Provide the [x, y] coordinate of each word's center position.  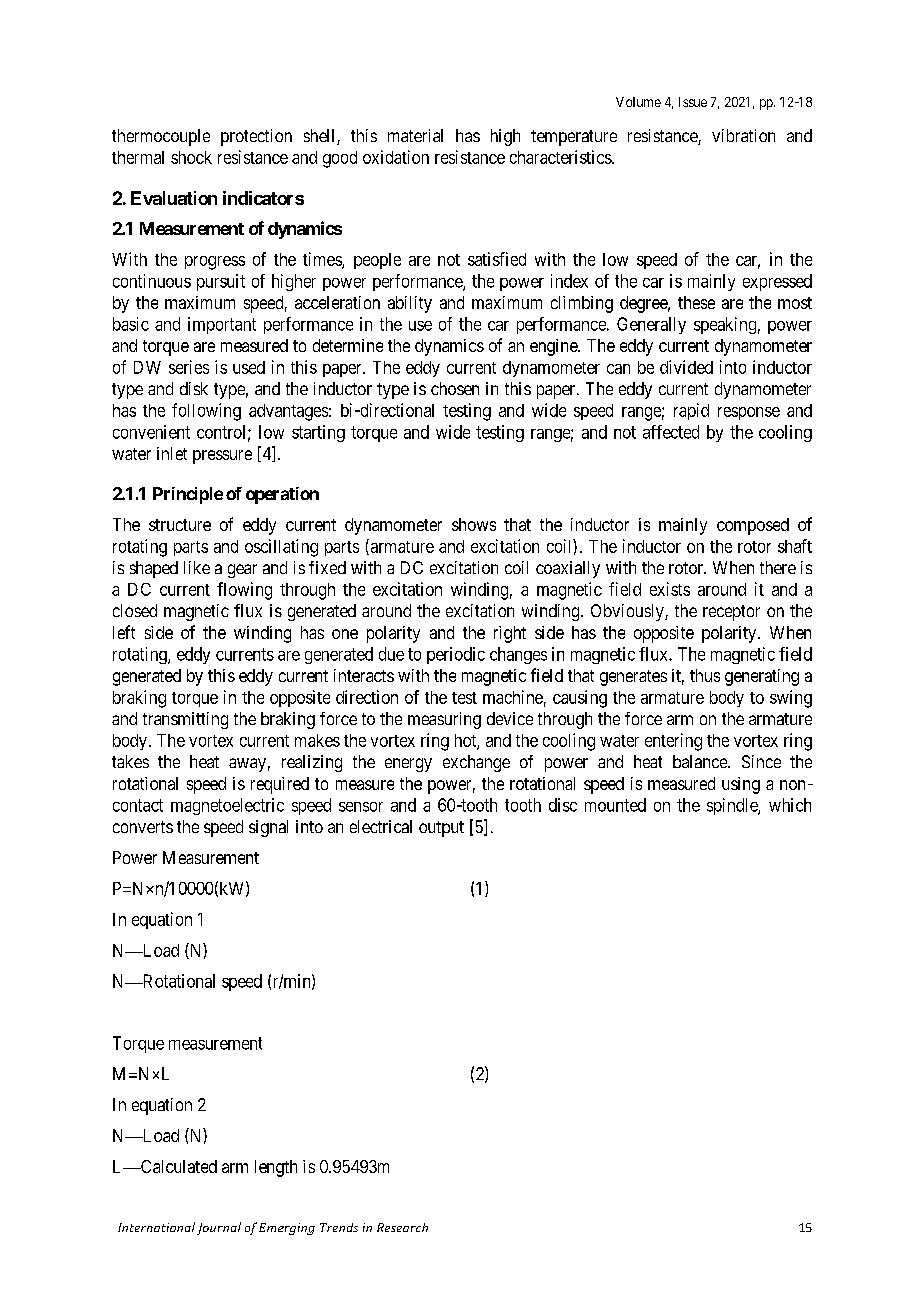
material [415, 135]
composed [753, 526]
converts [143, 827]
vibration [743, 135]
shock [191, 157]
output [441, 829]
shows [474, 524]
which [790, 805]
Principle [188, 495]
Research [402, 1227]
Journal [219, 1228]
